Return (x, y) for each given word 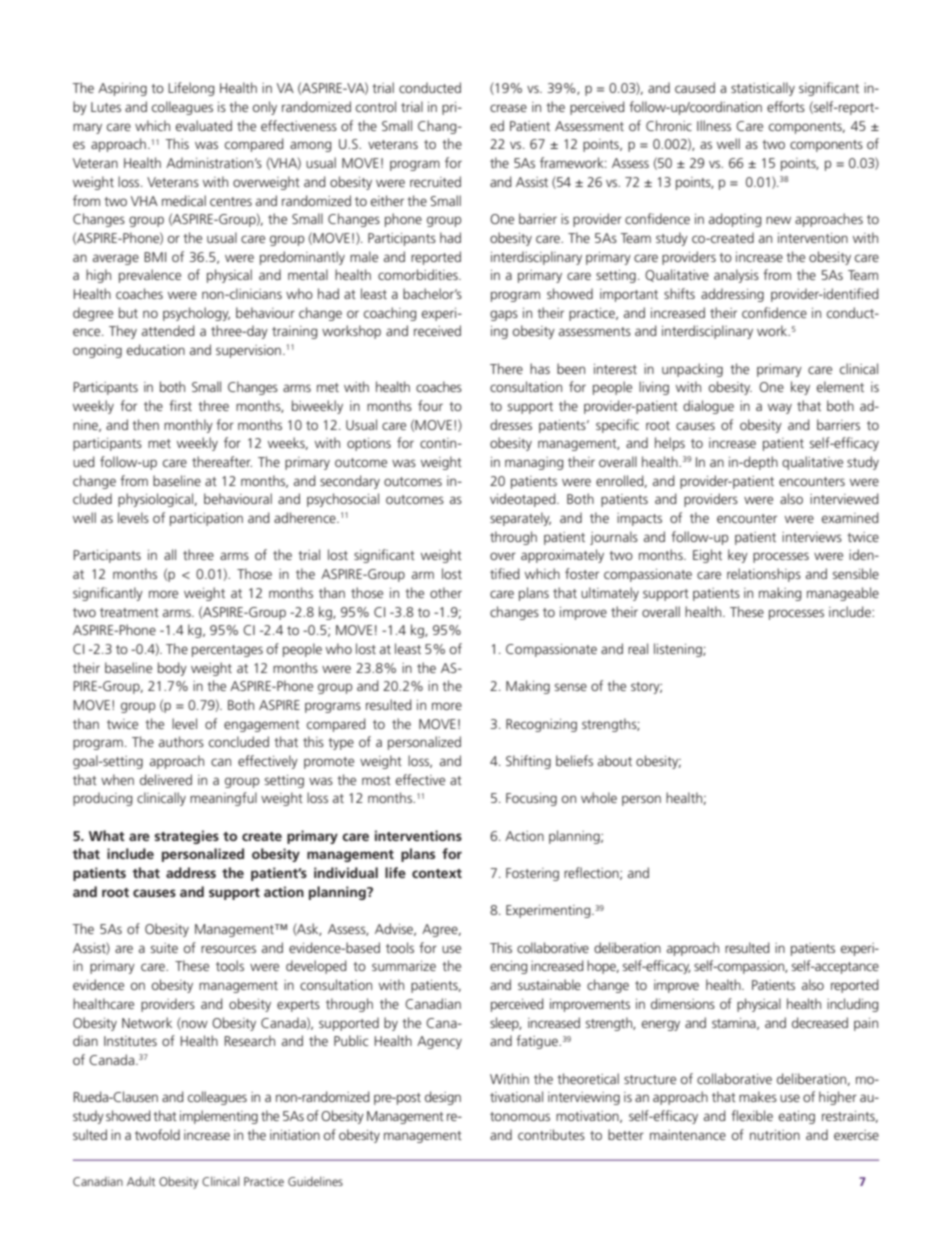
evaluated (204, 125)
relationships (764, 575)
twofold (157, 1134)
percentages (227, 651)
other (446, 592)
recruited (435, 181)
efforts (786, 106)
